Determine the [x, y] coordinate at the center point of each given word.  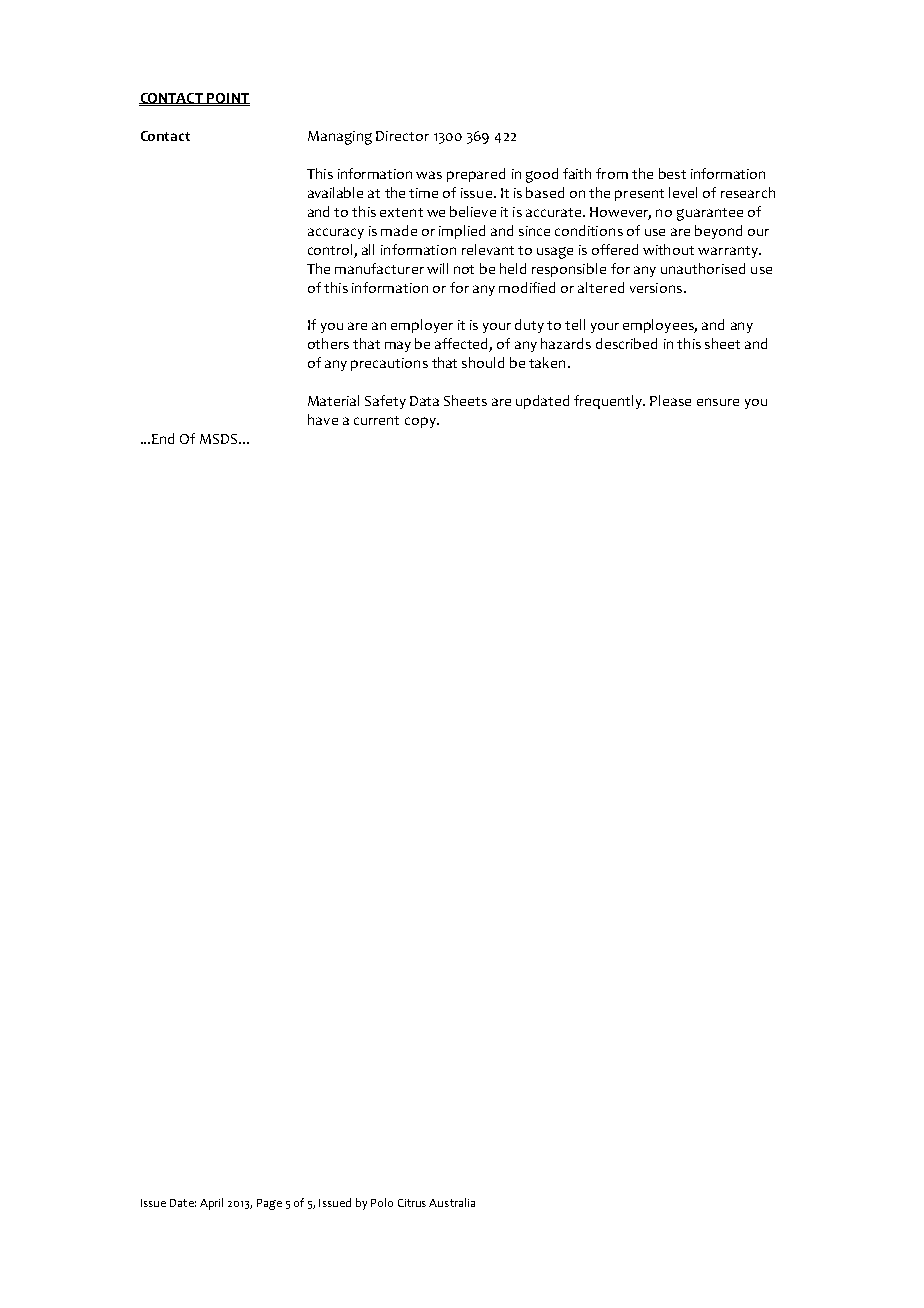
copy [421, 422]
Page [269, 1204]
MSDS [220, 439]
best [672, 173]
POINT [228, 98]
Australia [452, 1202]
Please [670, 400]
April [211, 1204]
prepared [476, 175]
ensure [718, 402]
